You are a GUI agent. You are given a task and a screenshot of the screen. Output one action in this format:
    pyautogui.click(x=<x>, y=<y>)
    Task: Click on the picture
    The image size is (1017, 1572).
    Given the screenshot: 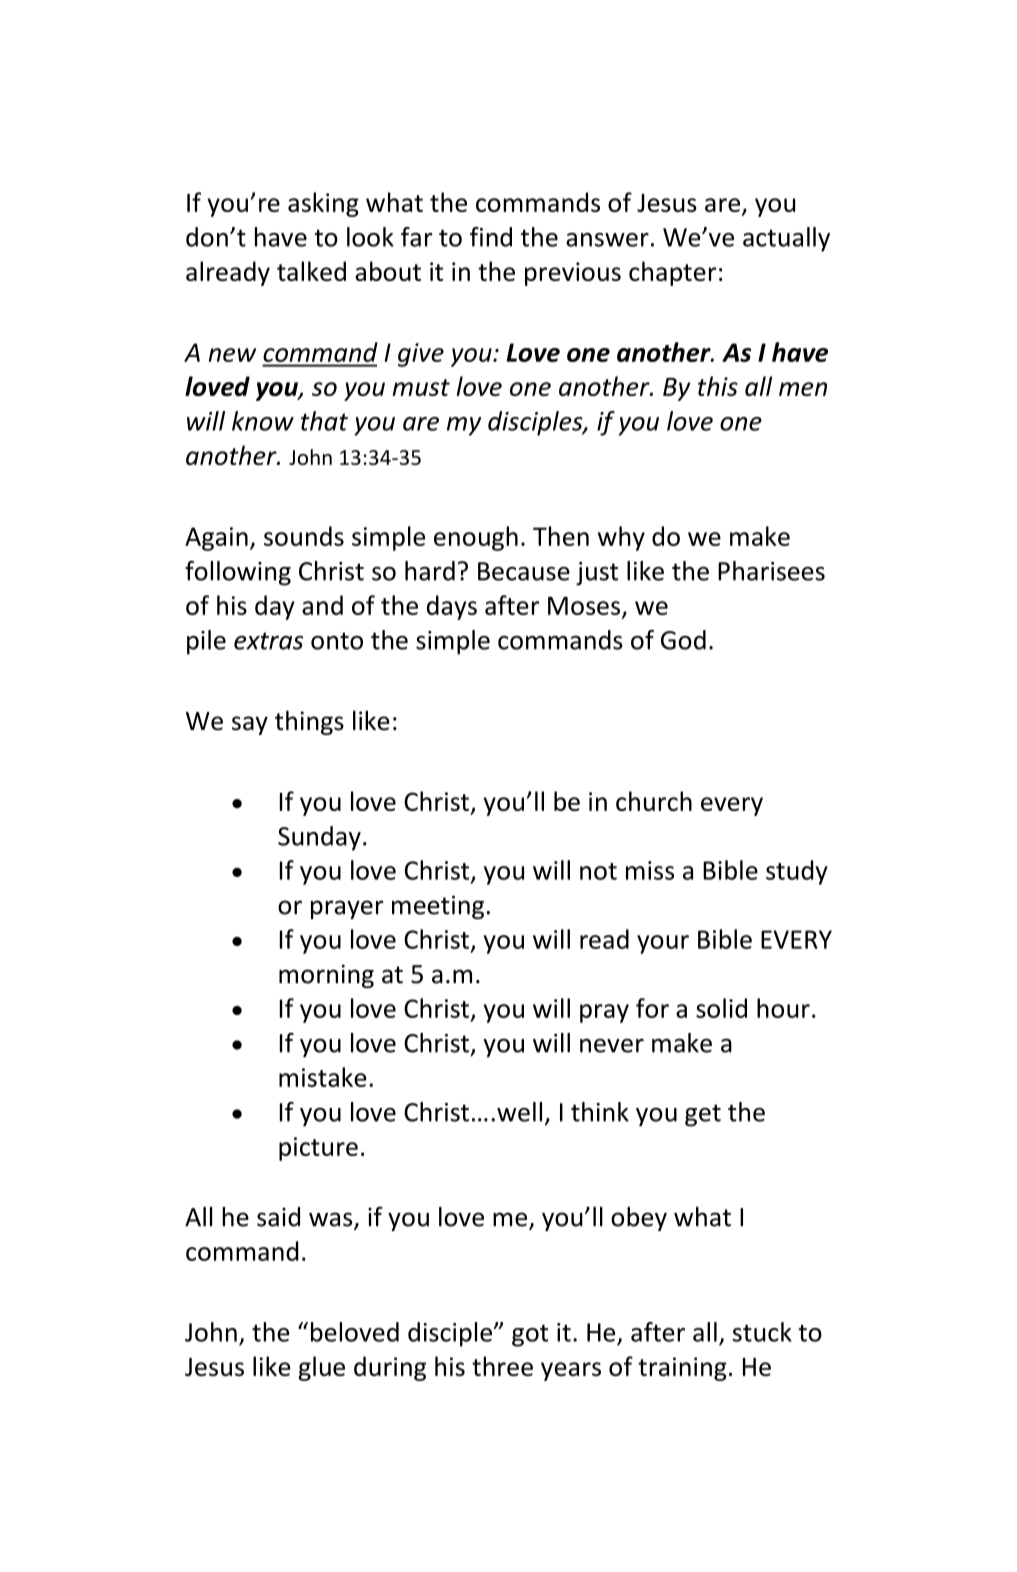 What is the action you would take?
    pyautogui.click(x=318, y=1149)
